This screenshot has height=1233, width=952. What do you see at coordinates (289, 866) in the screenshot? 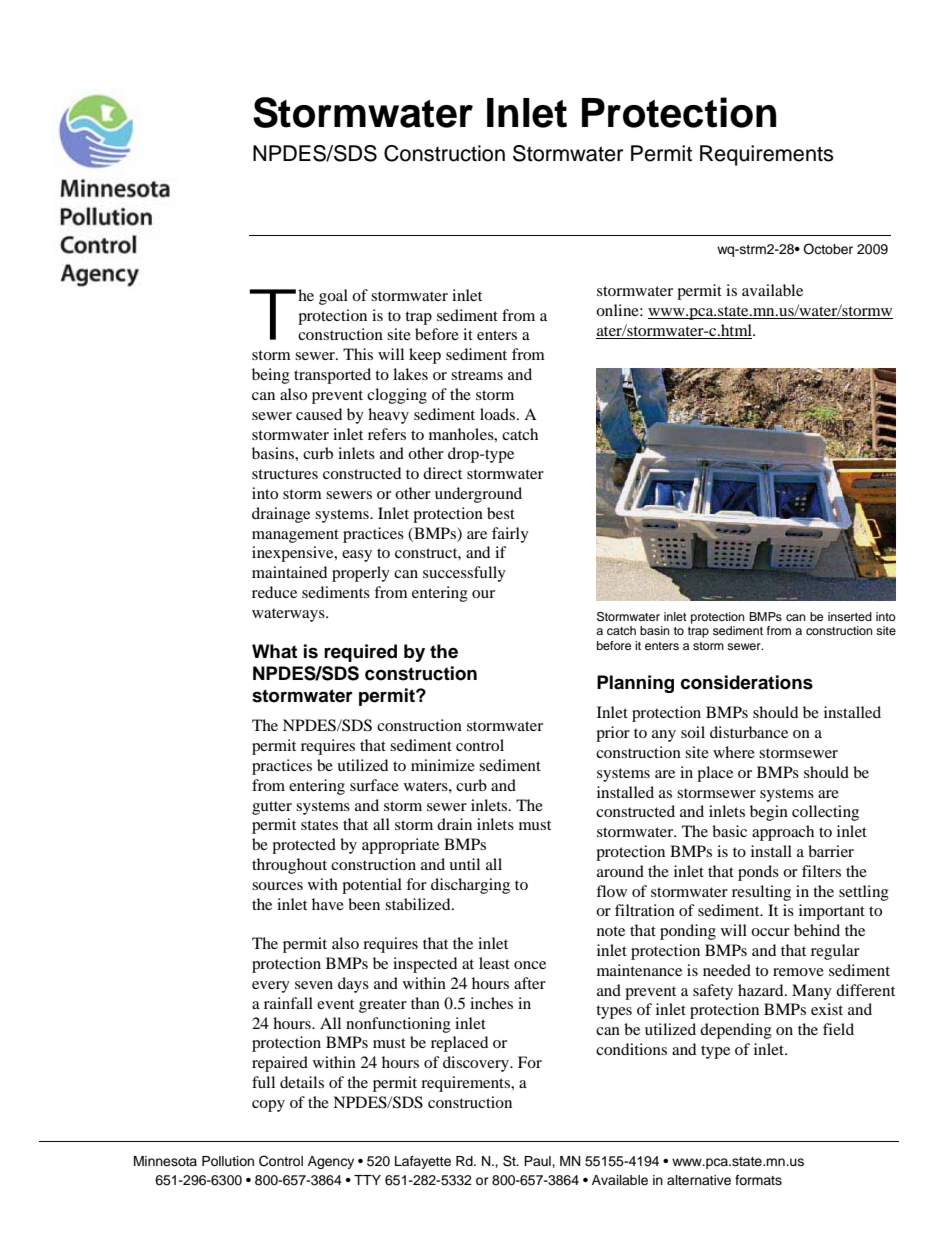
I see `throughout` at bounding box center [289, 866].
